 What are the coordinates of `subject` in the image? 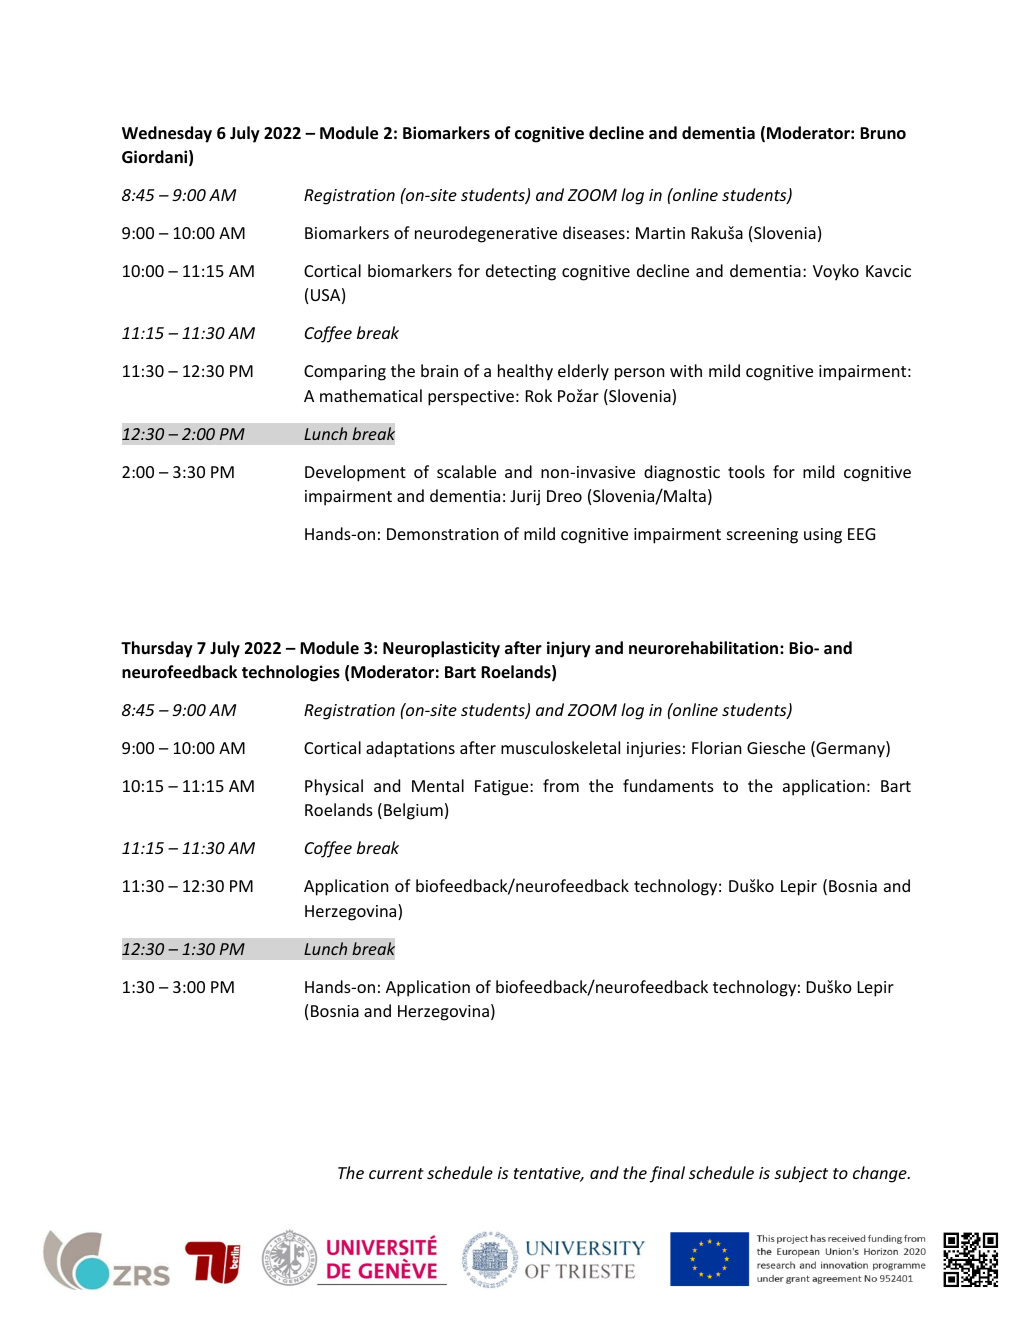 It's located at (801, 1174).
